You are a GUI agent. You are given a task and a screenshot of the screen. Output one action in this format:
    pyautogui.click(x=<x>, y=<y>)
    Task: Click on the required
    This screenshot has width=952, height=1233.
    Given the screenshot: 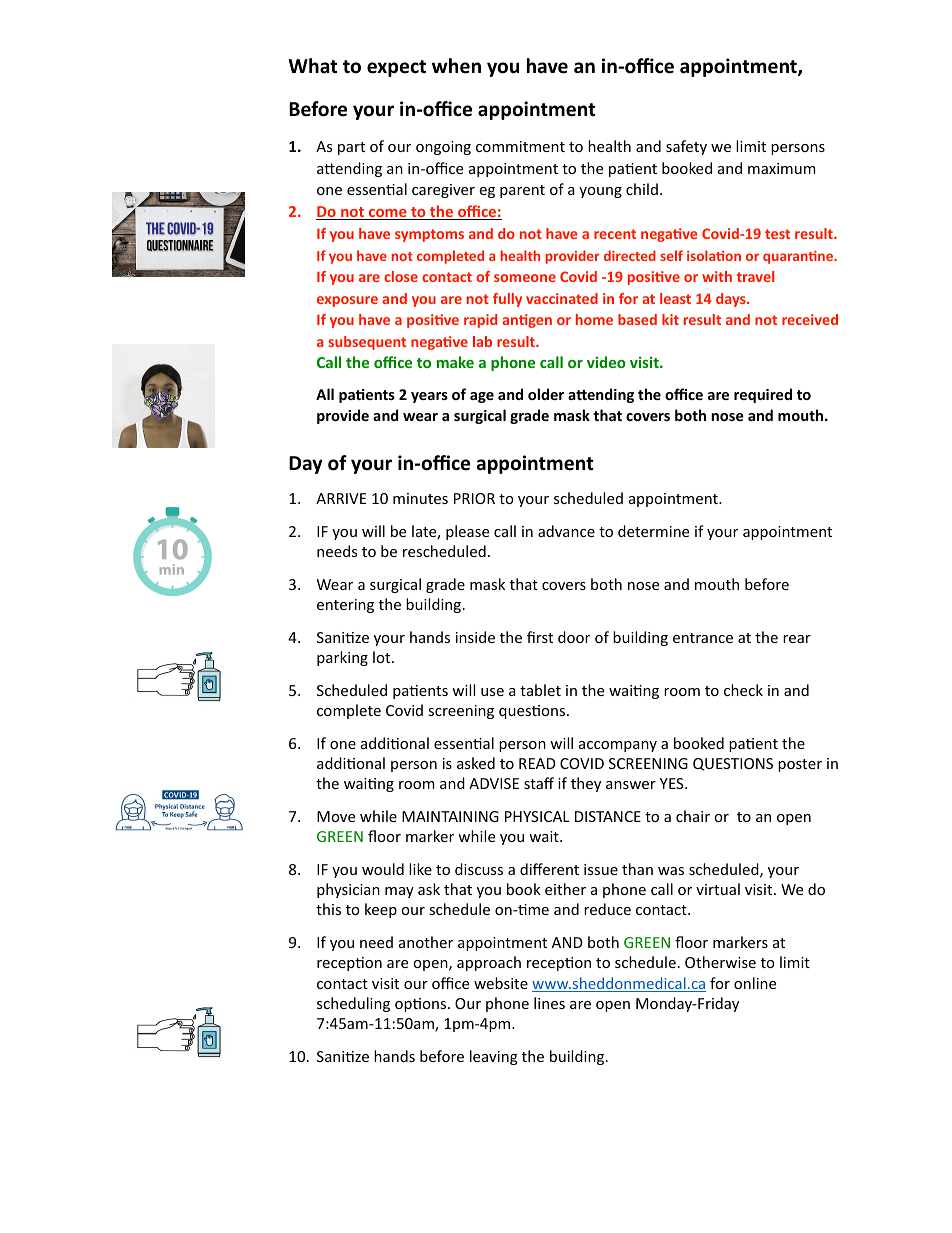 What is the action you would take?
    pyautogui.click(x=763, y=395)
